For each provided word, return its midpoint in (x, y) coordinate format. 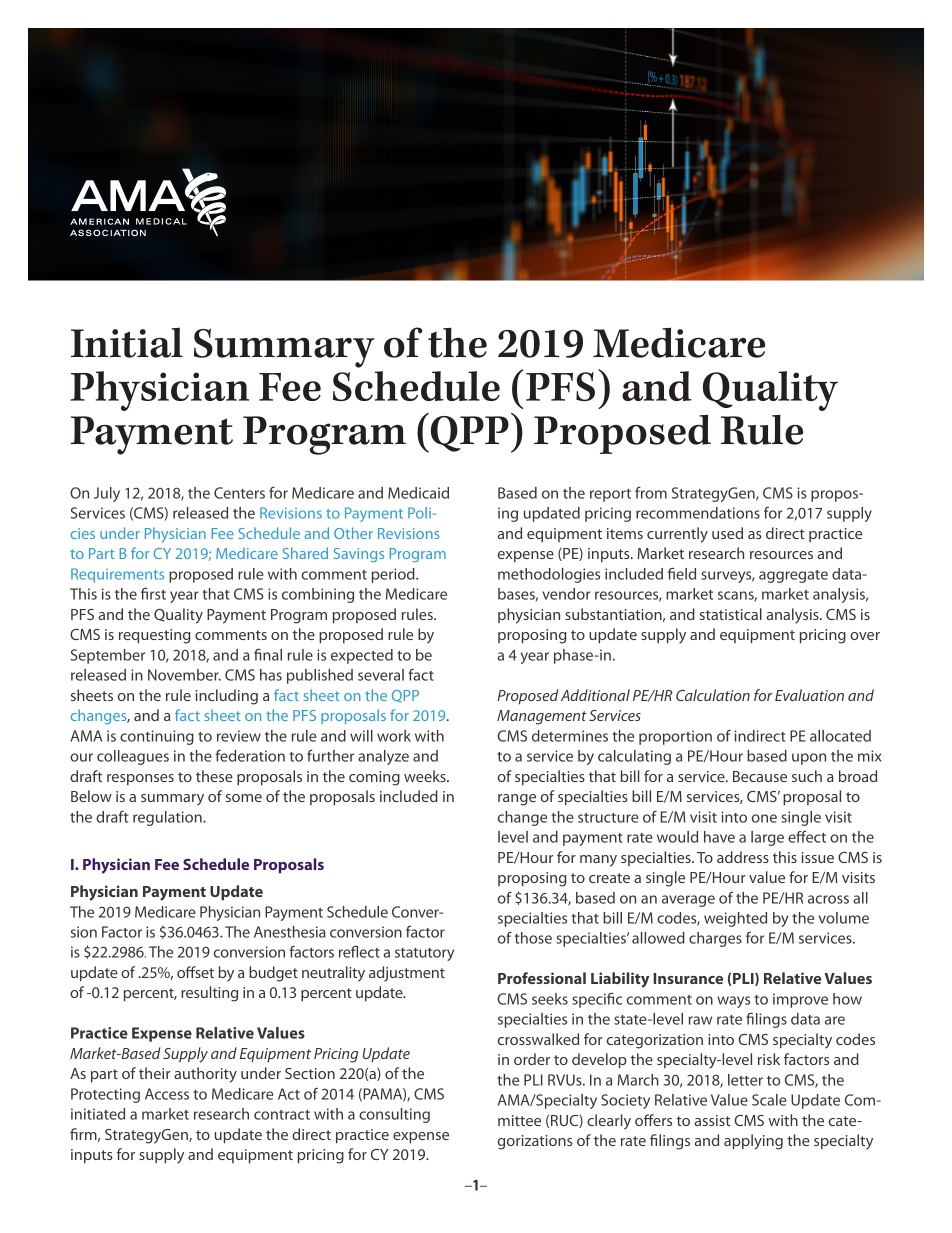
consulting (394, 1115)
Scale (769, 1100)
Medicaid (418, 493)
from (651, 492)
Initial (127, 342)
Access (167, 1094)
